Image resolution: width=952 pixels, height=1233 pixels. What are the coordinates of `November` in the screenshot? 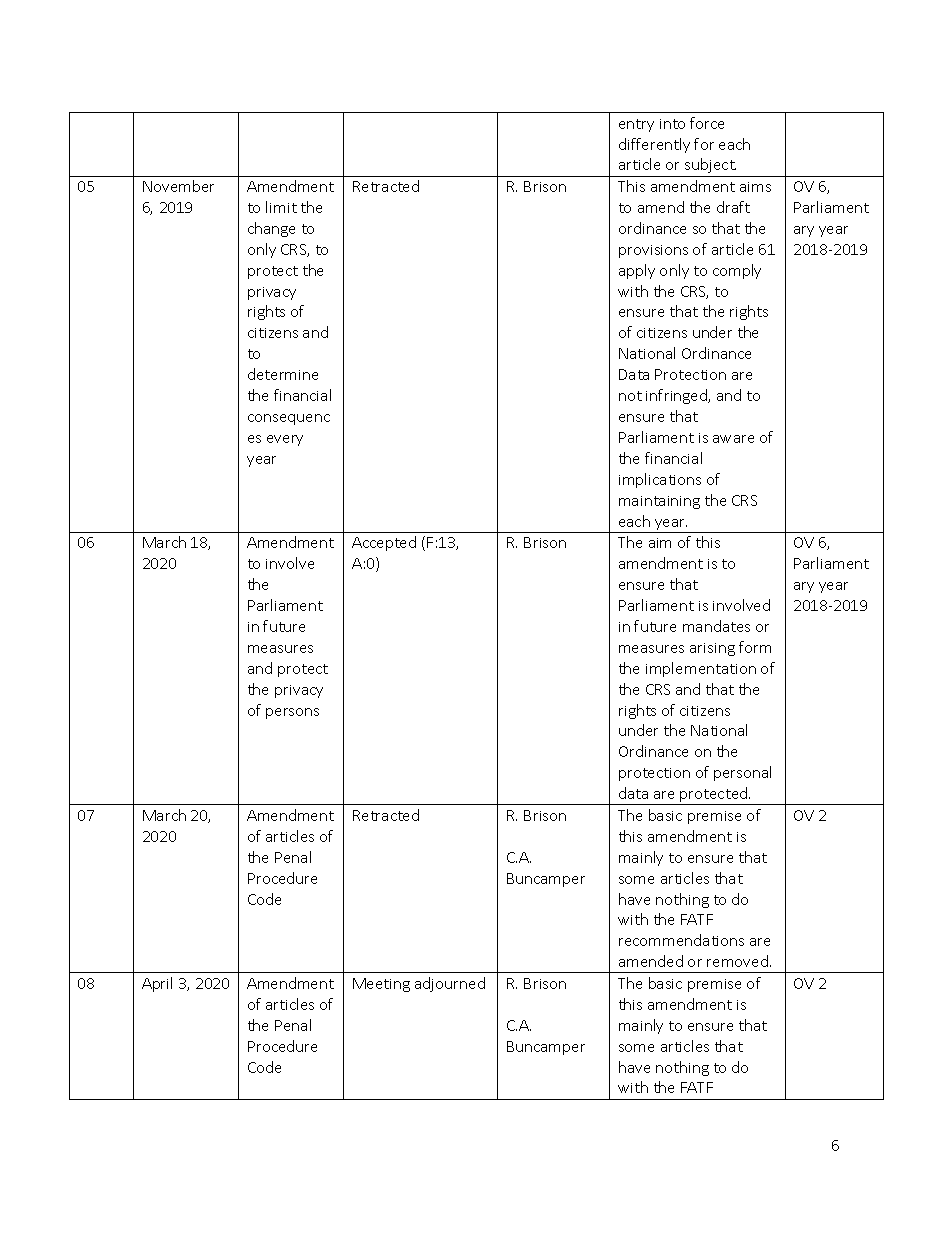 It's located at (178, 186).
